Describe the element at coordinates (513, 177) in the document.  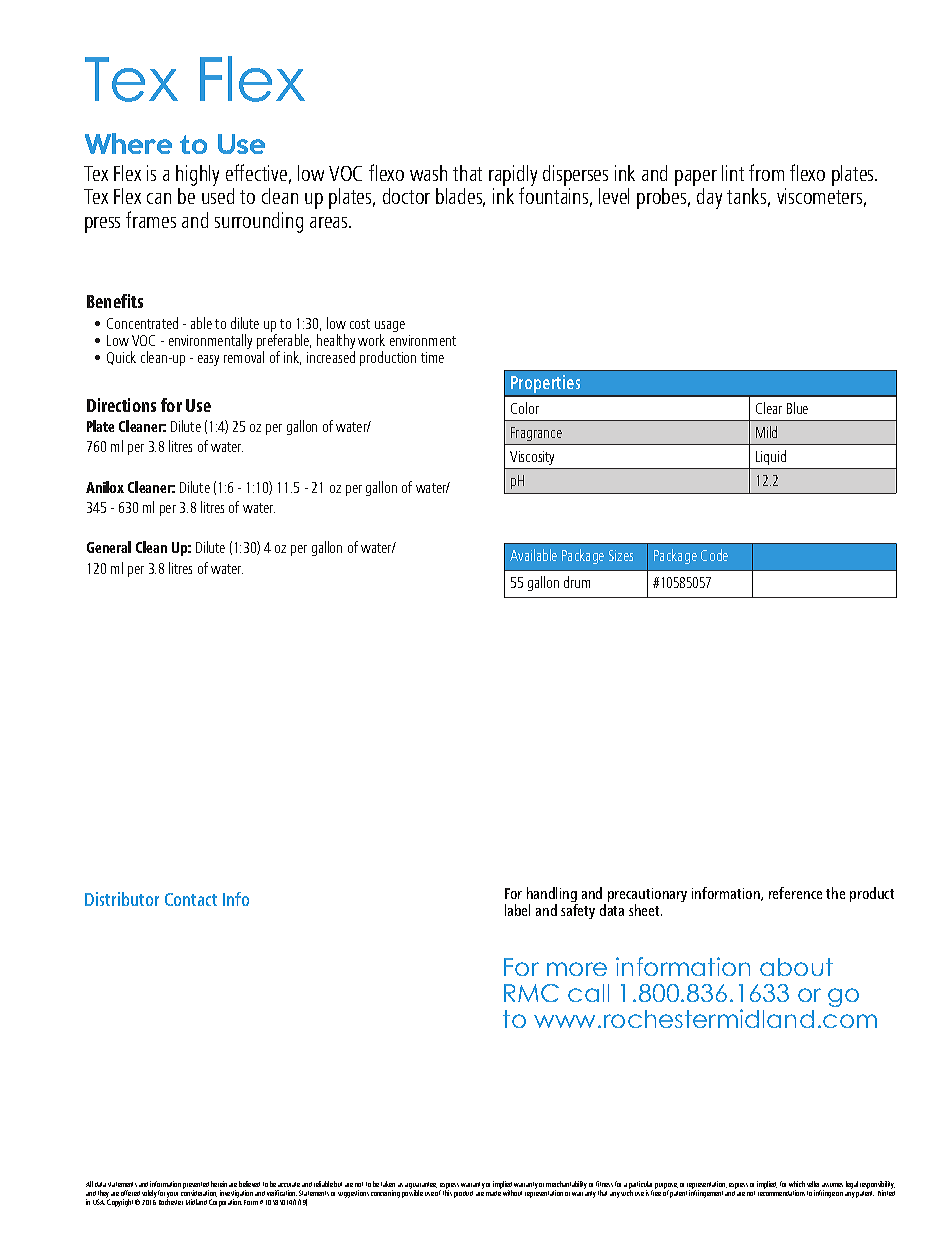
I see `rapidly` at that location.
